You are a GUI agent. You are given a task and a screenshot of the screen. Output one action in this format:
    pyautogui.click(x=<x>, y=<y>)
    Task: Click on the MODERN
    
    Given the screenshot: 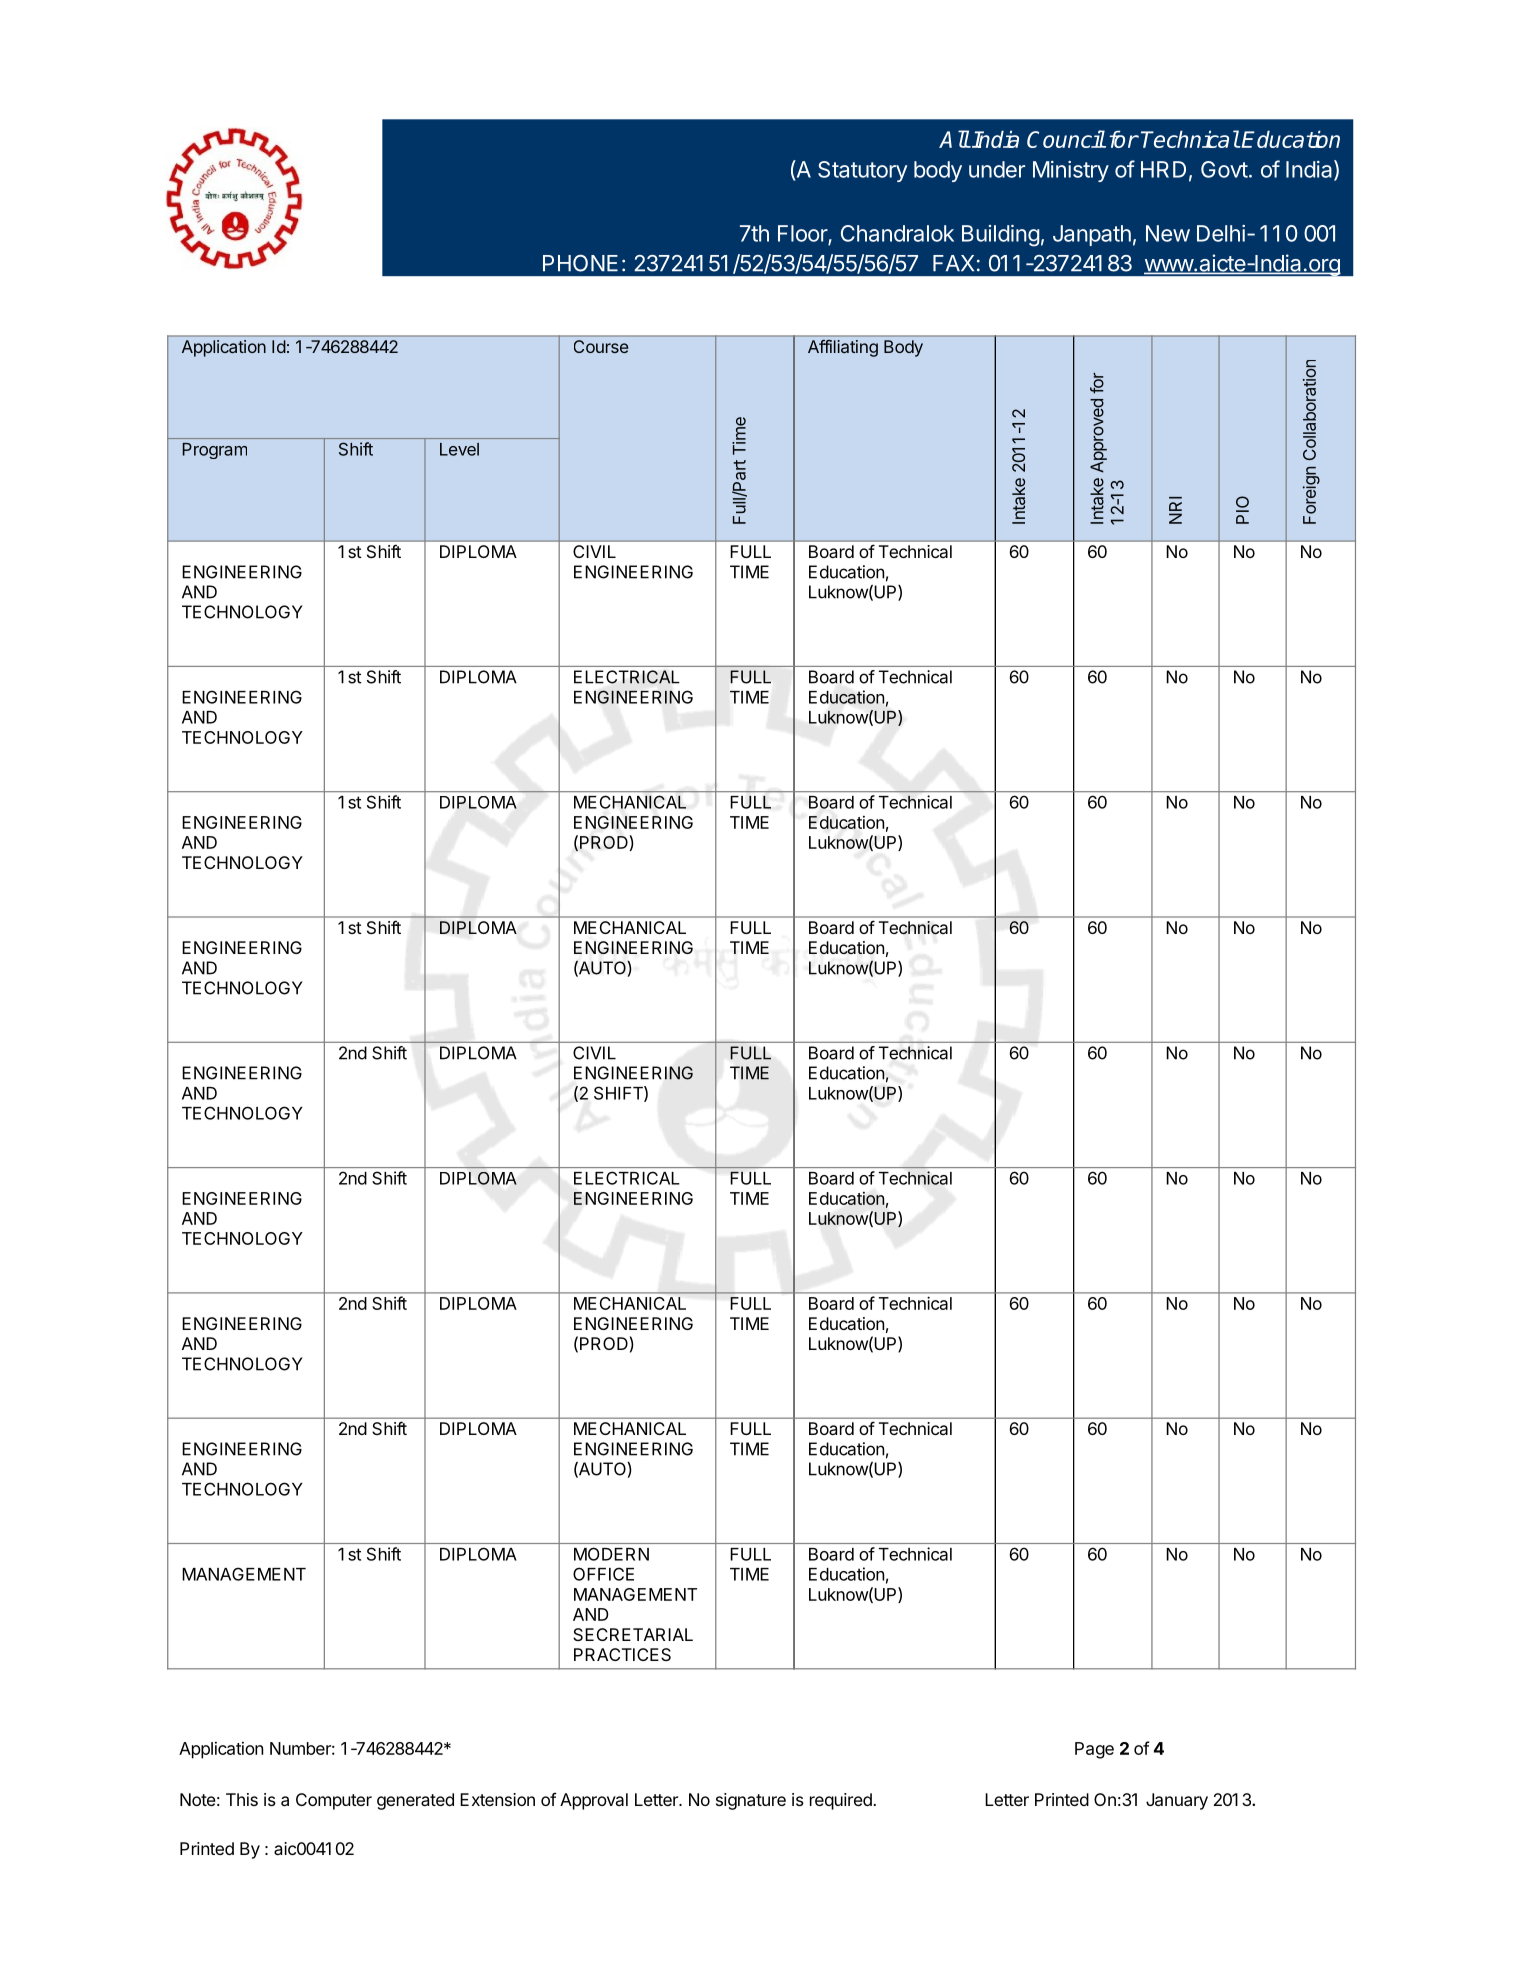 What is the action you would take?
    pyautogui.click(x=611, y=1554)
